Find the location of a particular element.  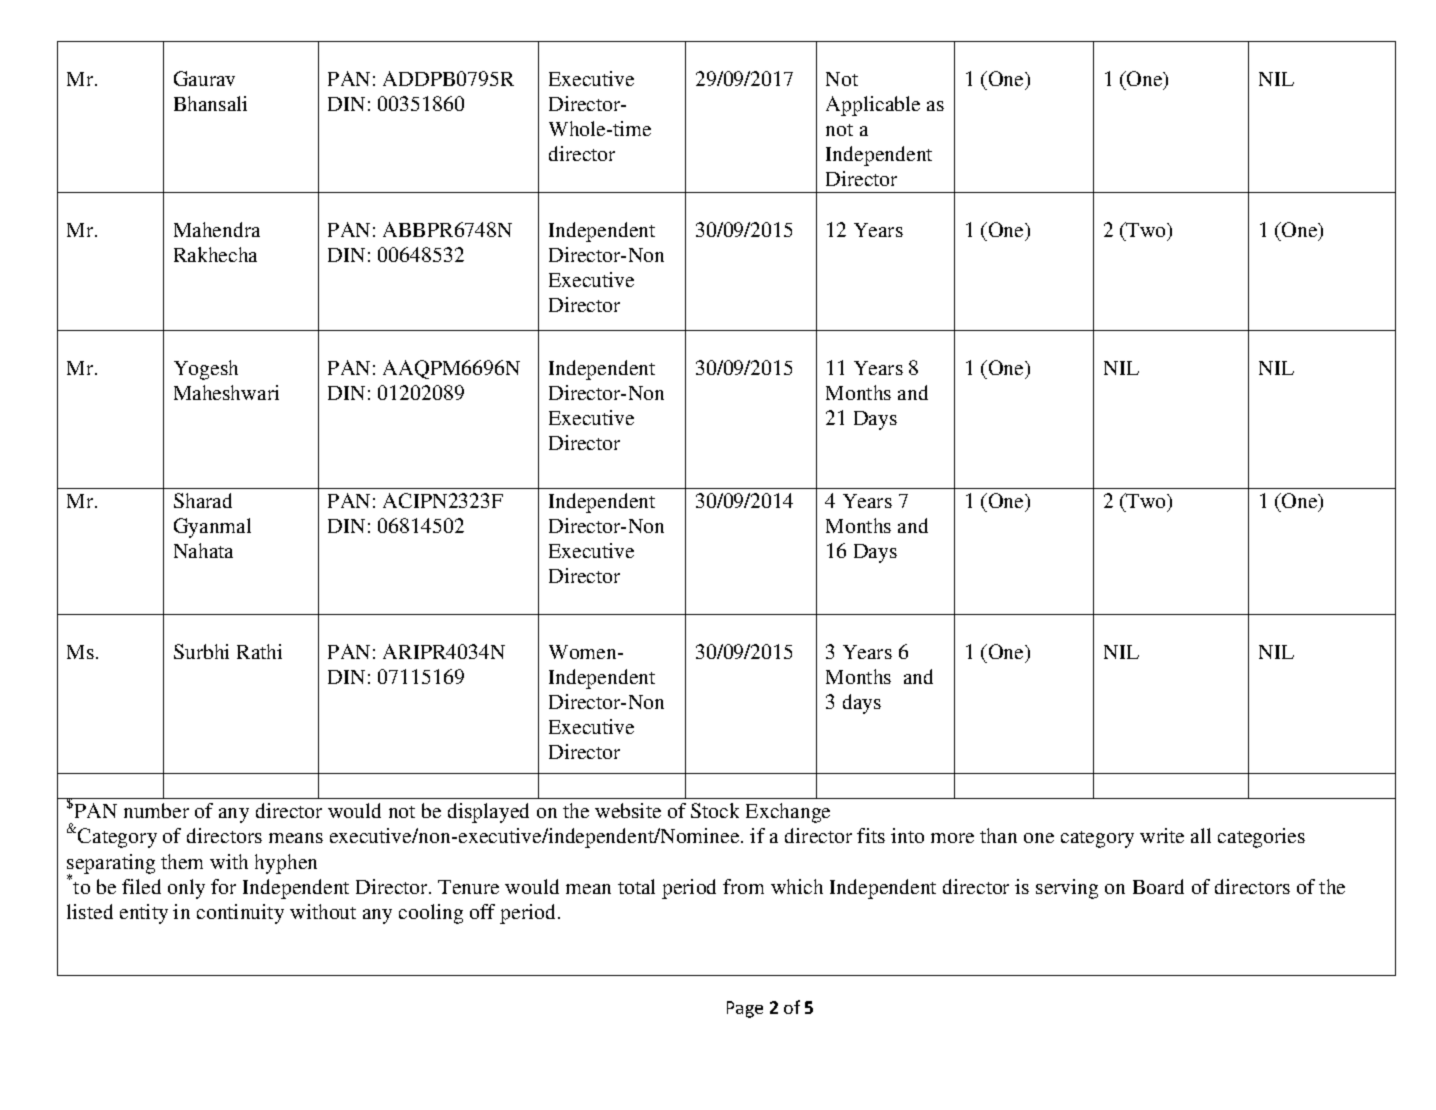

Sharad is located at coordinates (203, 500).
